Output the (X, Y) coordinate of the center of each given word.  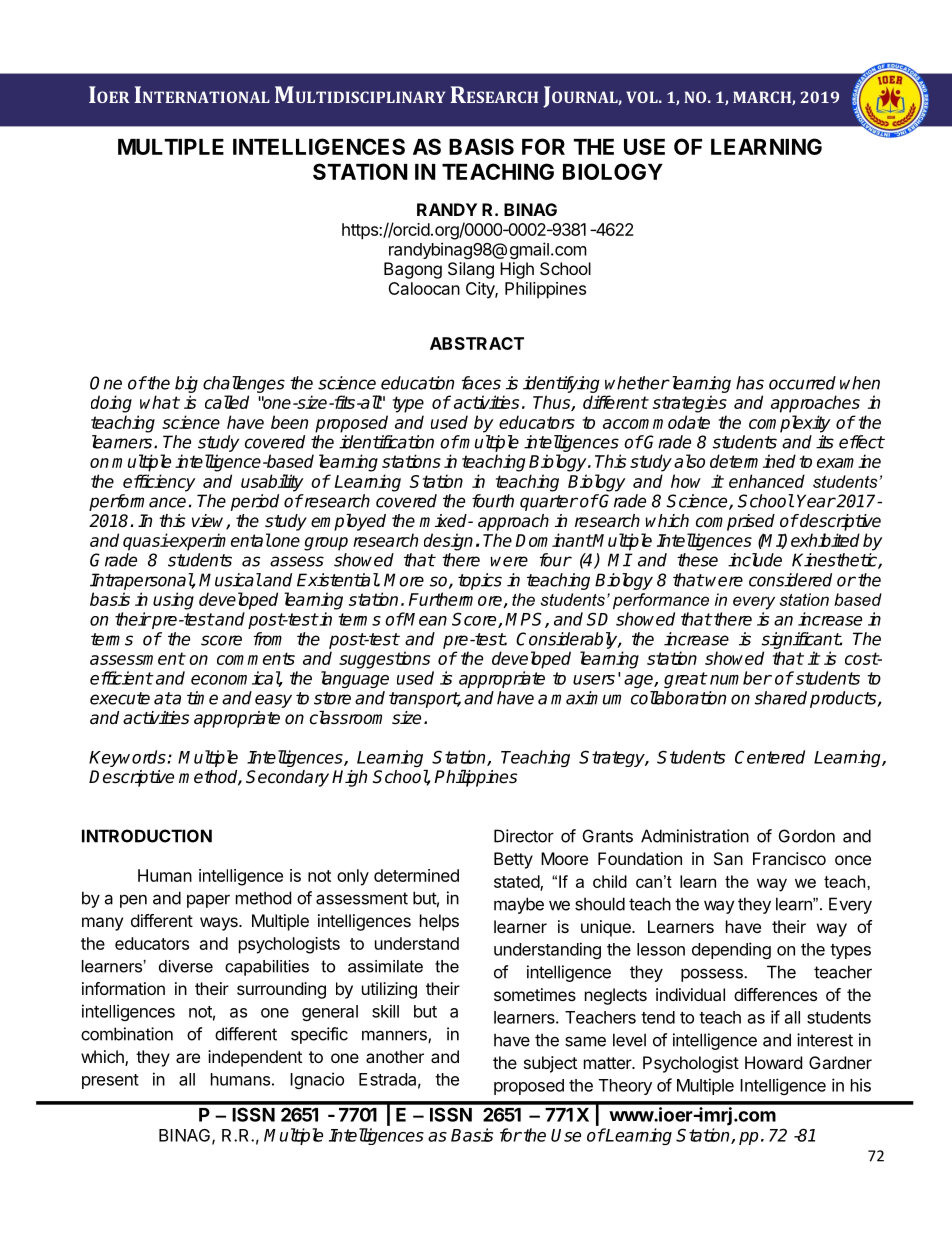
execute (120, 698)
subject (550, 1064)
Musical (230, 580)
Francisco (789, 858)
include (755, 560)
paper (208, 901)
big (186, 384)
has (750, 383)
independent (255, 1058)
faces (481, 383)
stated (517, 882)
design (448, 542)
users (594, 680)
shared (781, 698)
